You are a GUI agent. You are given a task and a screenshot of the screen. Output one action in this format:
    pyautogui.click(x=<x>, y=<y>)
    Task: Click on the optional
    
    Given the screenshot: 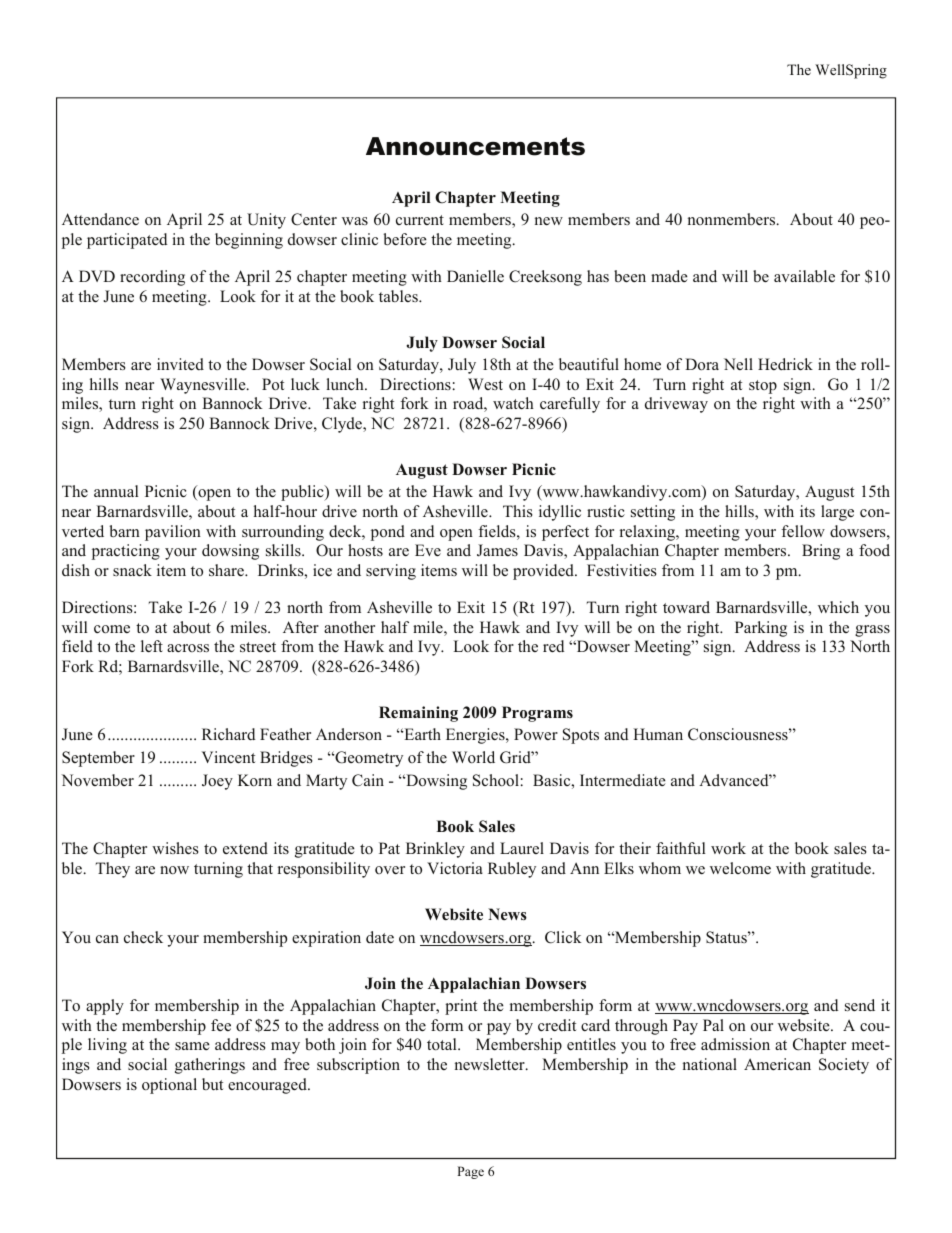 What is the action you would take?
    pyautogui.click(x=169, y=1086)
